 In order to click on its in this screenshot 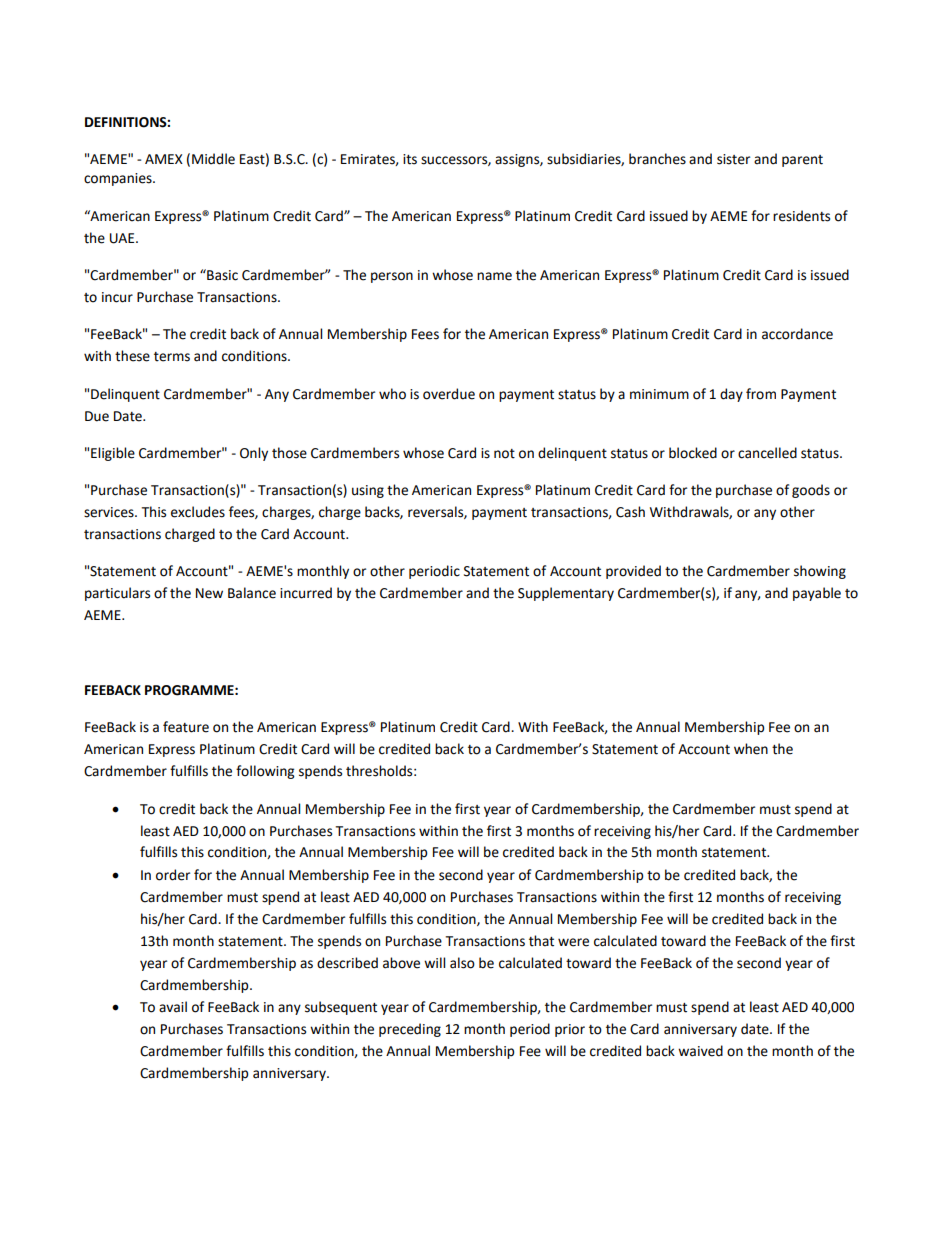, I will do `click(410, 159)`.
